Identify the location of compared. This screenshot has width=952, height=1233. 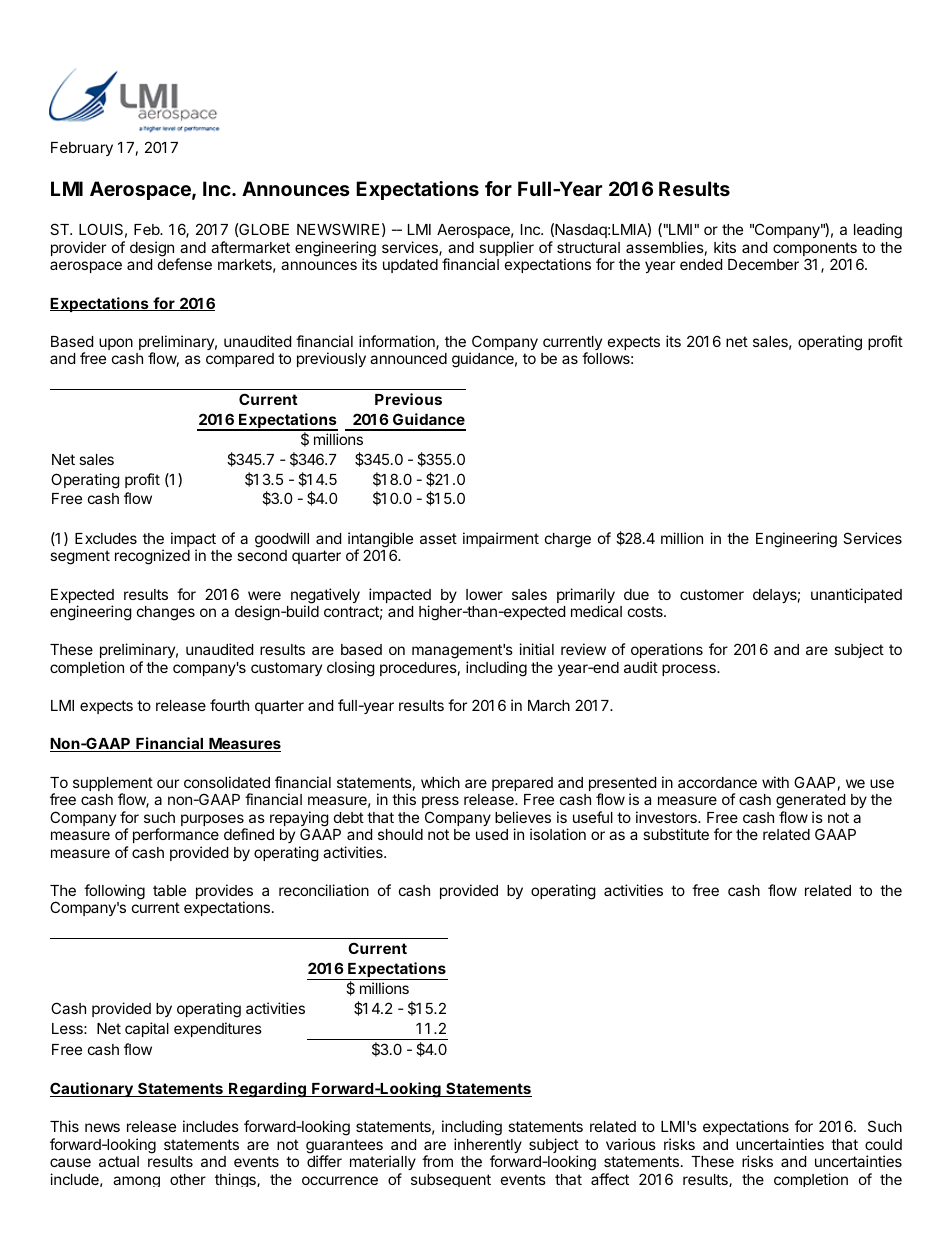
(240, 360).
